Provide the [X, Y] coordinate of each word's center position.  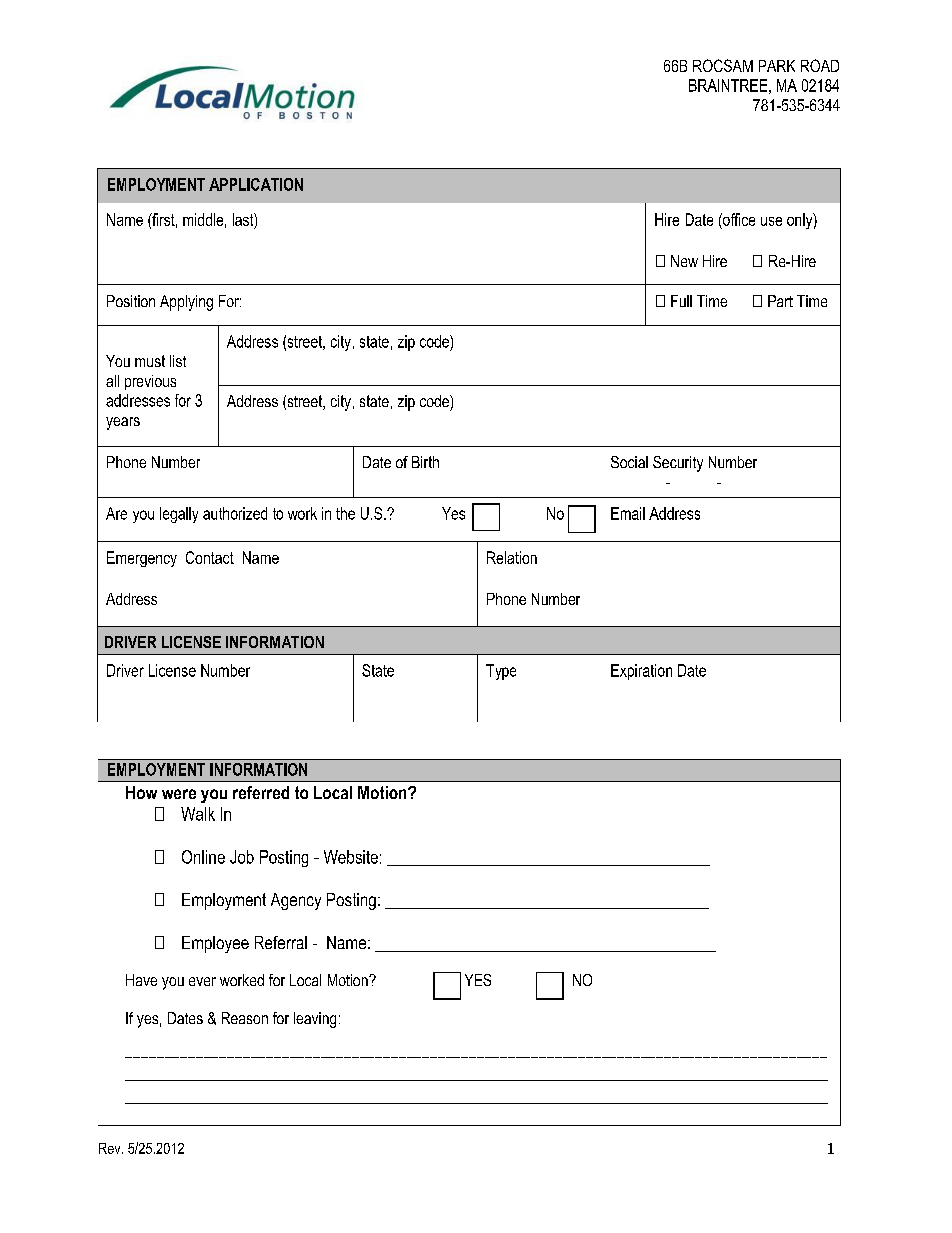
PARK [777, 66]
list [178, 361]
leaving [315, 1020]
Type [501, 672]
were [179, 794]
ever [202, 981]
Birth [425, 462]
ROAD [820, 65]
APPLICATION [256, 184]
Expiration [641, 672]
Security [678, 464]
